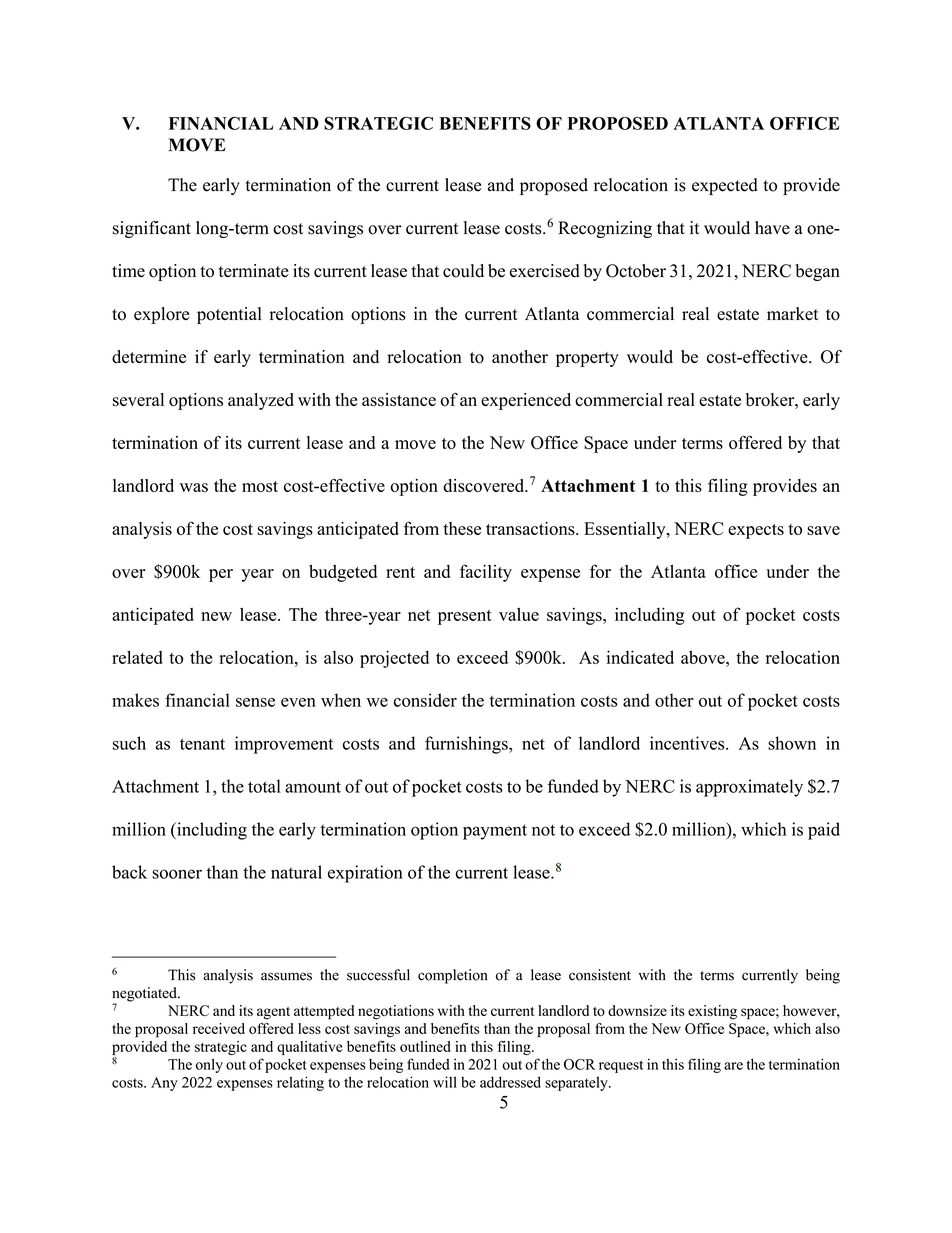 The width and height of the page is (952, 1233). What do you see at coordinates (194, 487) in the page?
I see `was` at bounding box center [194, 487].
